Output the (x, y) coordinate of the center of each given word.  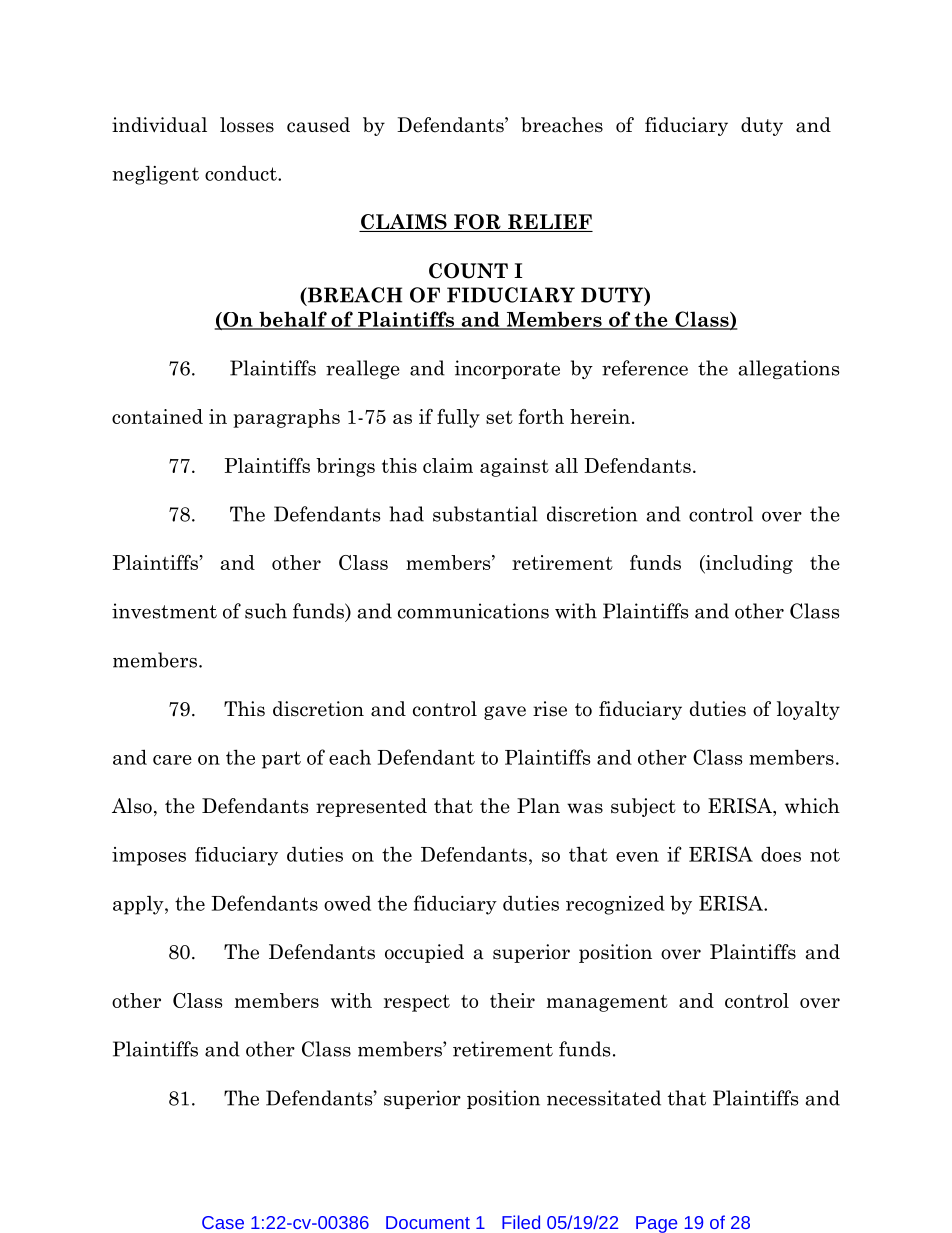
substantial (485, 514)
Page (656, 1224)
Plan (538, 806)
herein (600, 416)
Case (223, 1222)
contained (157, 416)
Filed (521, 1222)
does (781, 854)
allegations (789, 369)
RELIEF (549, 223)
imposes (149, 856)
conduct (242, 173)
